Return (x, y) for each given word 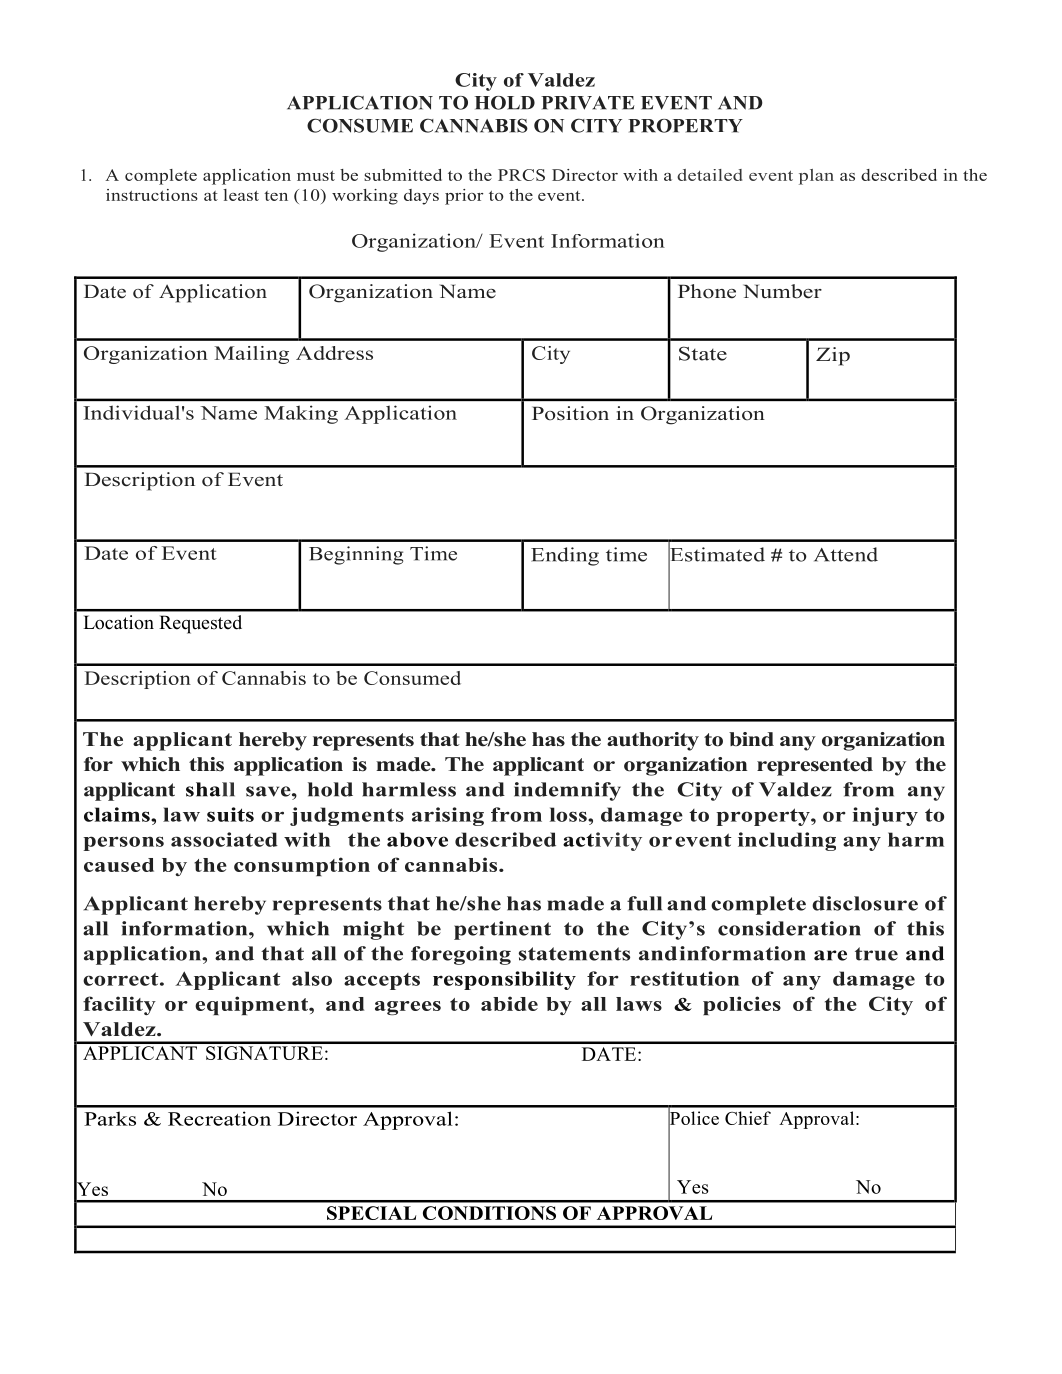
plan (816, 177)
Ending (565, 556)
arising (448, 816)
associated (224, 839)
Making (301, 414)
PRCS (521, 175)
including (787, 841)
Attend (846, 554)
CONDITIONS (489, 1213)
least (241, 195)
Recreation (219, 1118)
